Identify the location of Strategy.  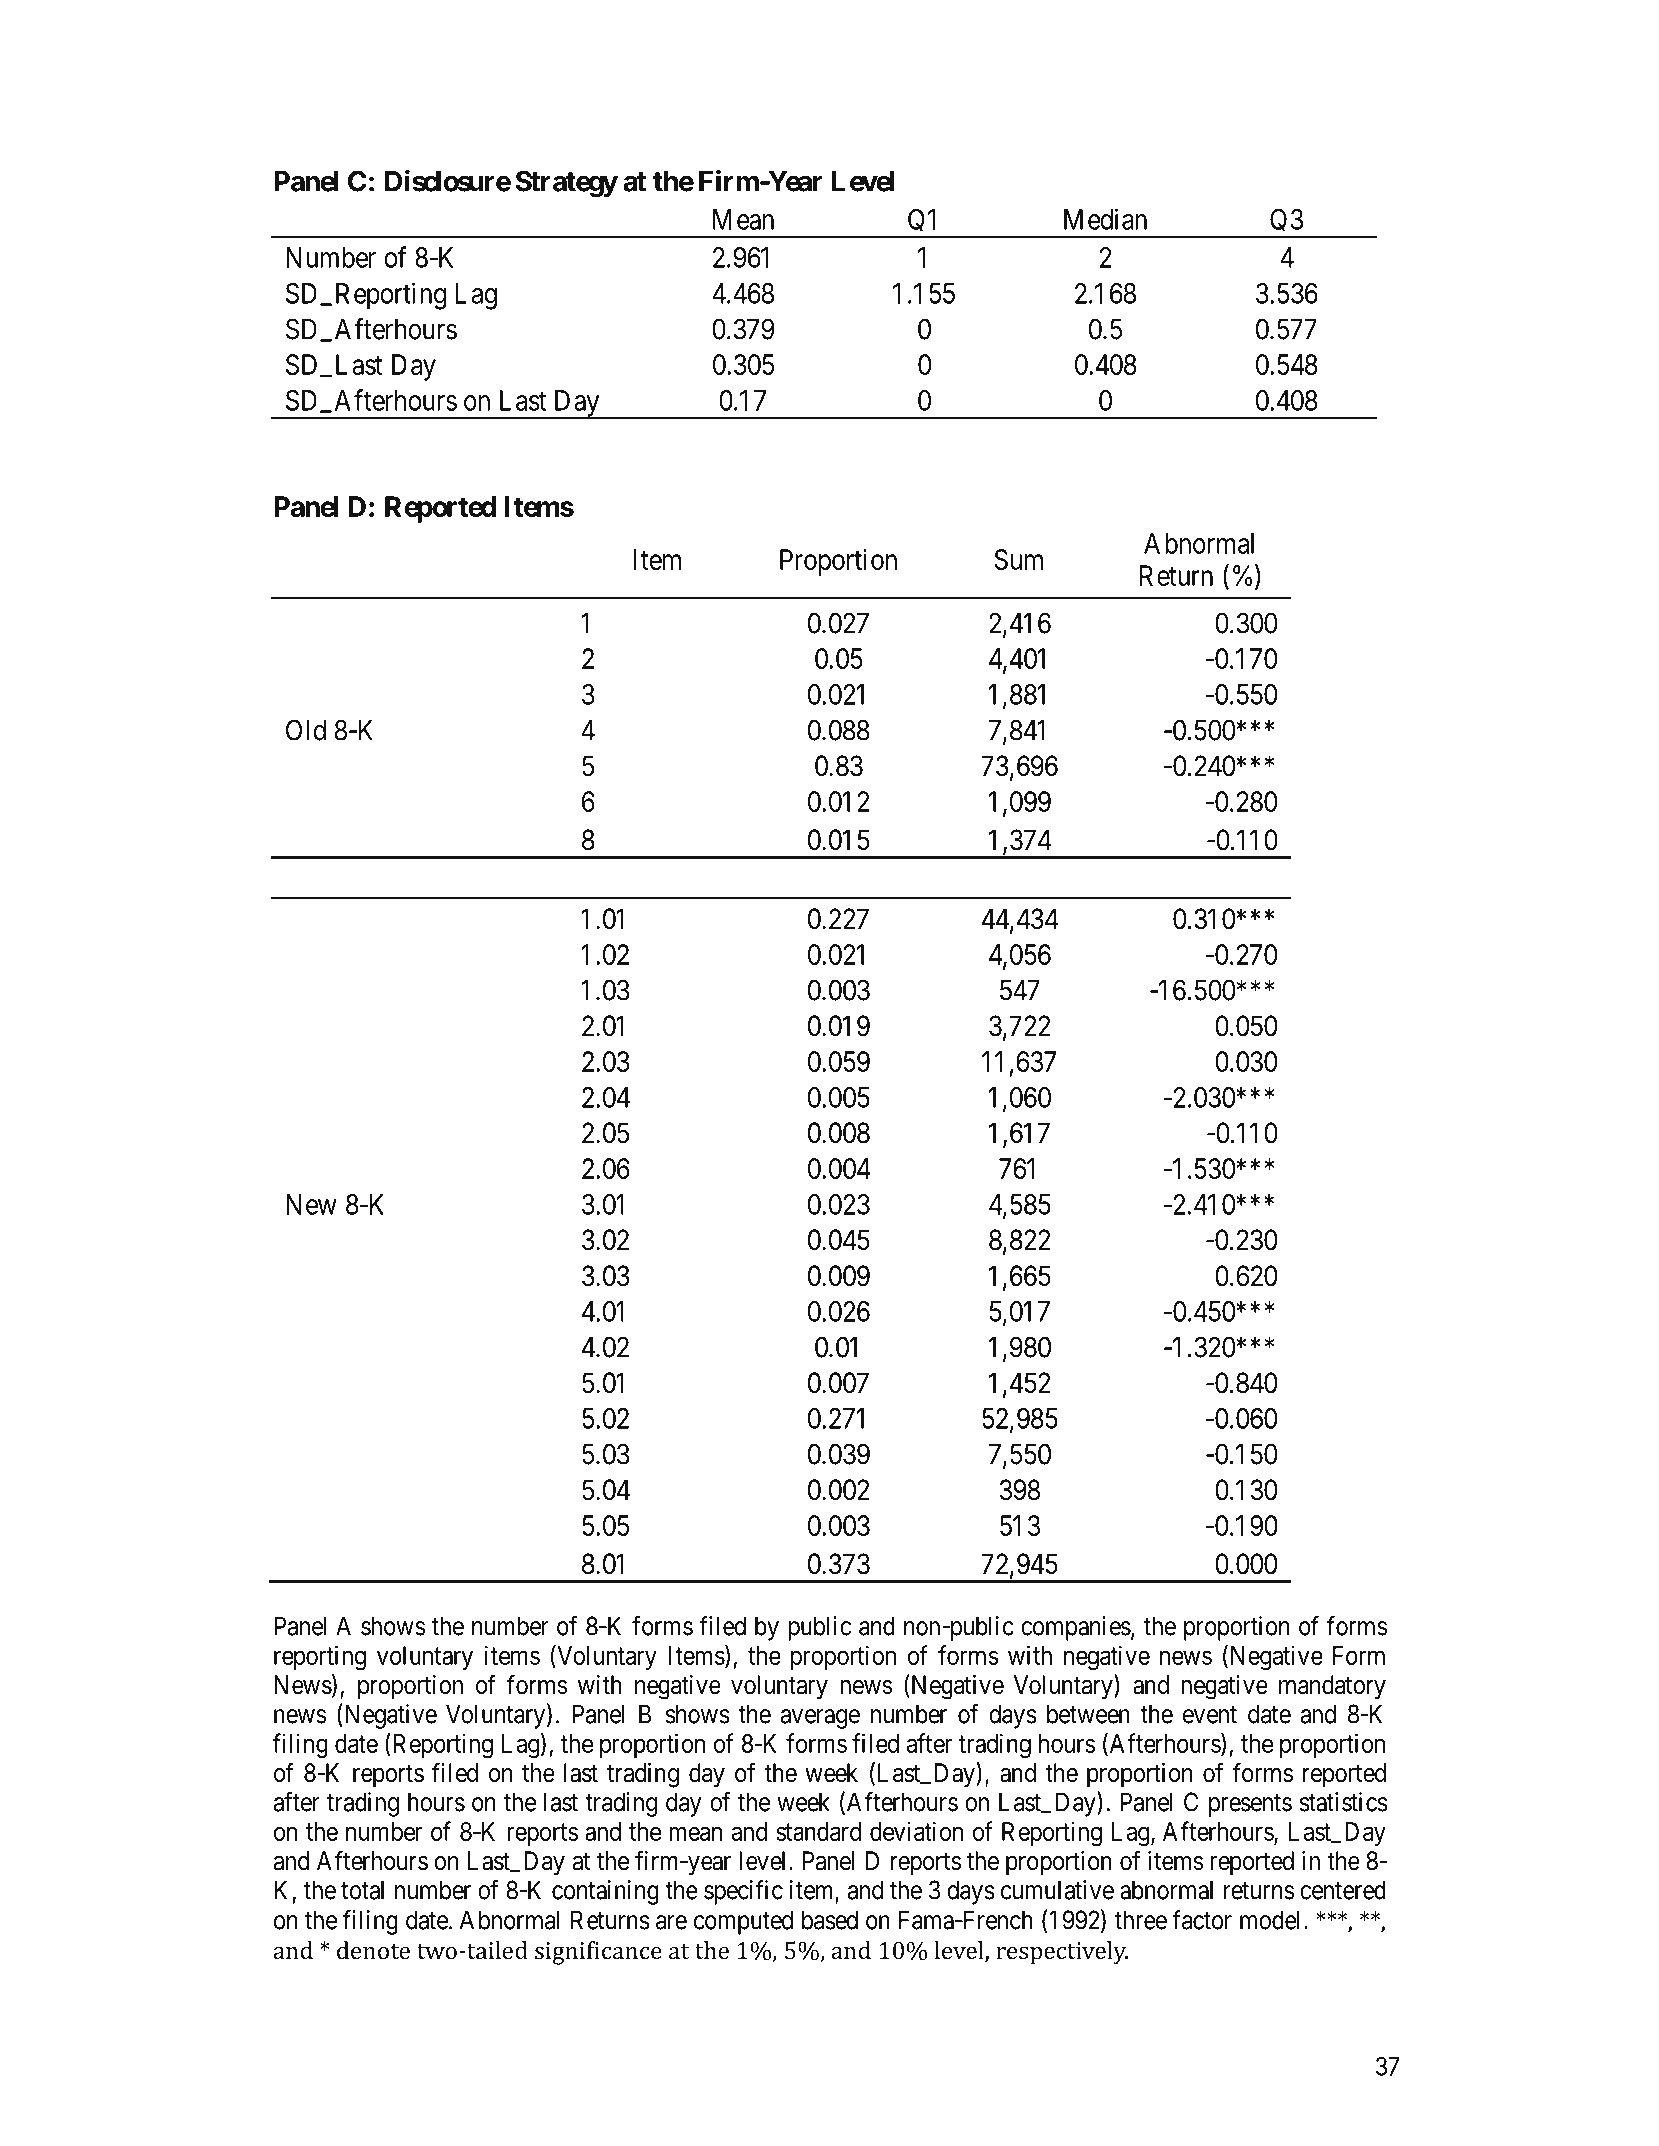
(566, 184).
